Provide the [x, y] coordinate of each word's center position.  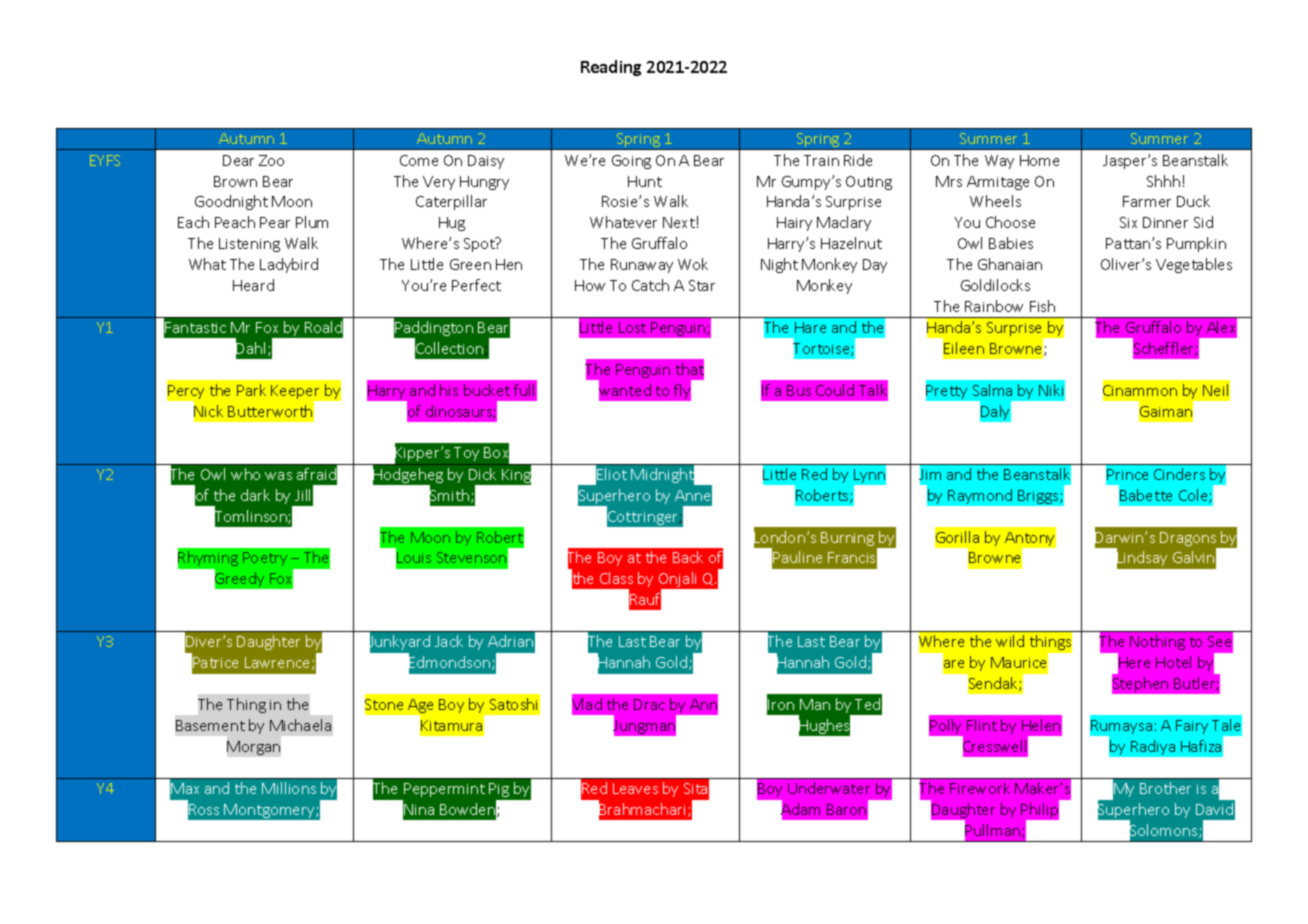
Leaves [635, 788]
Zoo [271, 160]
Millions [289, 788]
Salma [992, 390]
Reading [611, 68]
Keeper [296, 393]
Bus [799, 390]
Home [1039, 160]
